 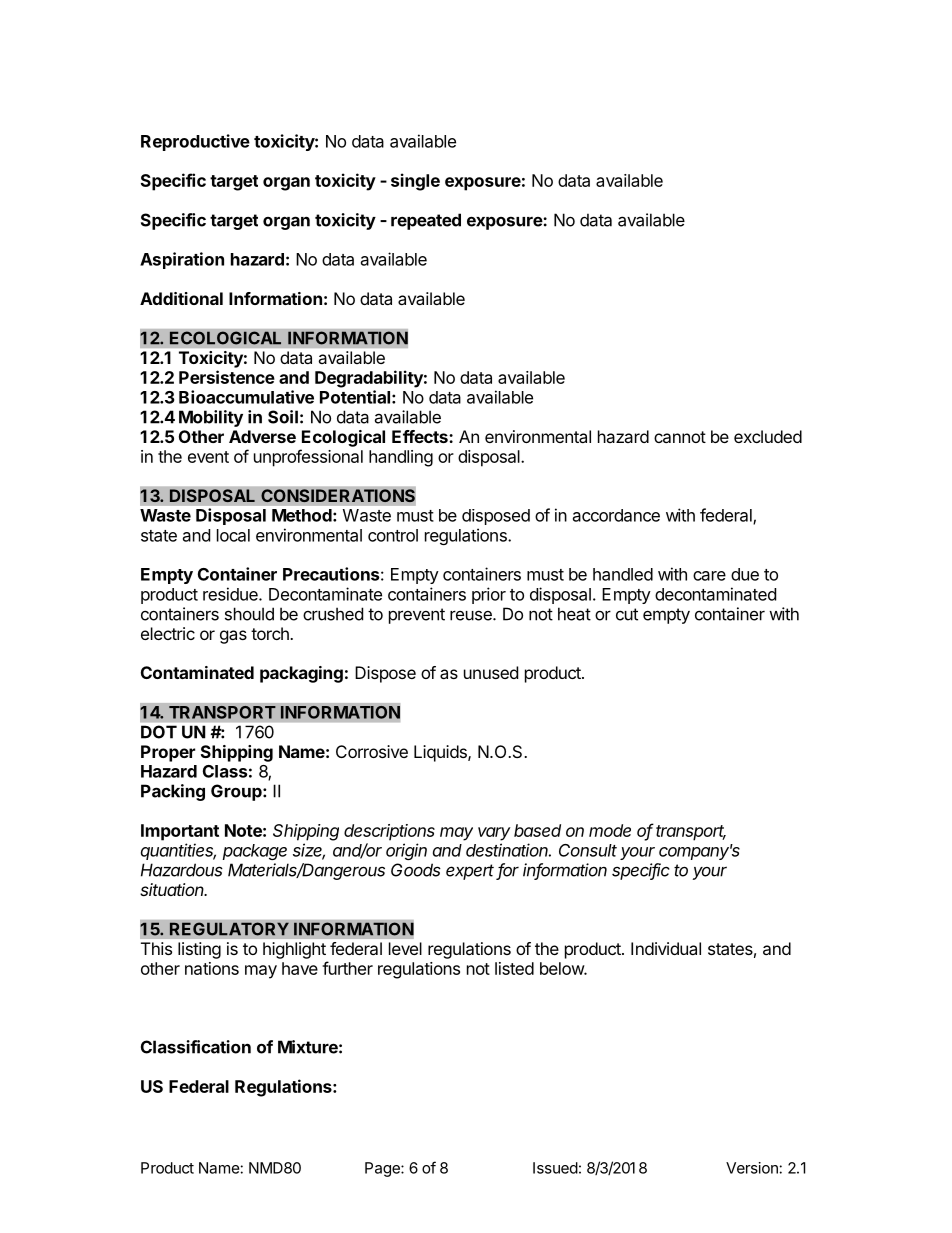 What do you see at coordinates (262, 436) in the screenshot?
I see `Adverse` at bounding box center [262, 436].
